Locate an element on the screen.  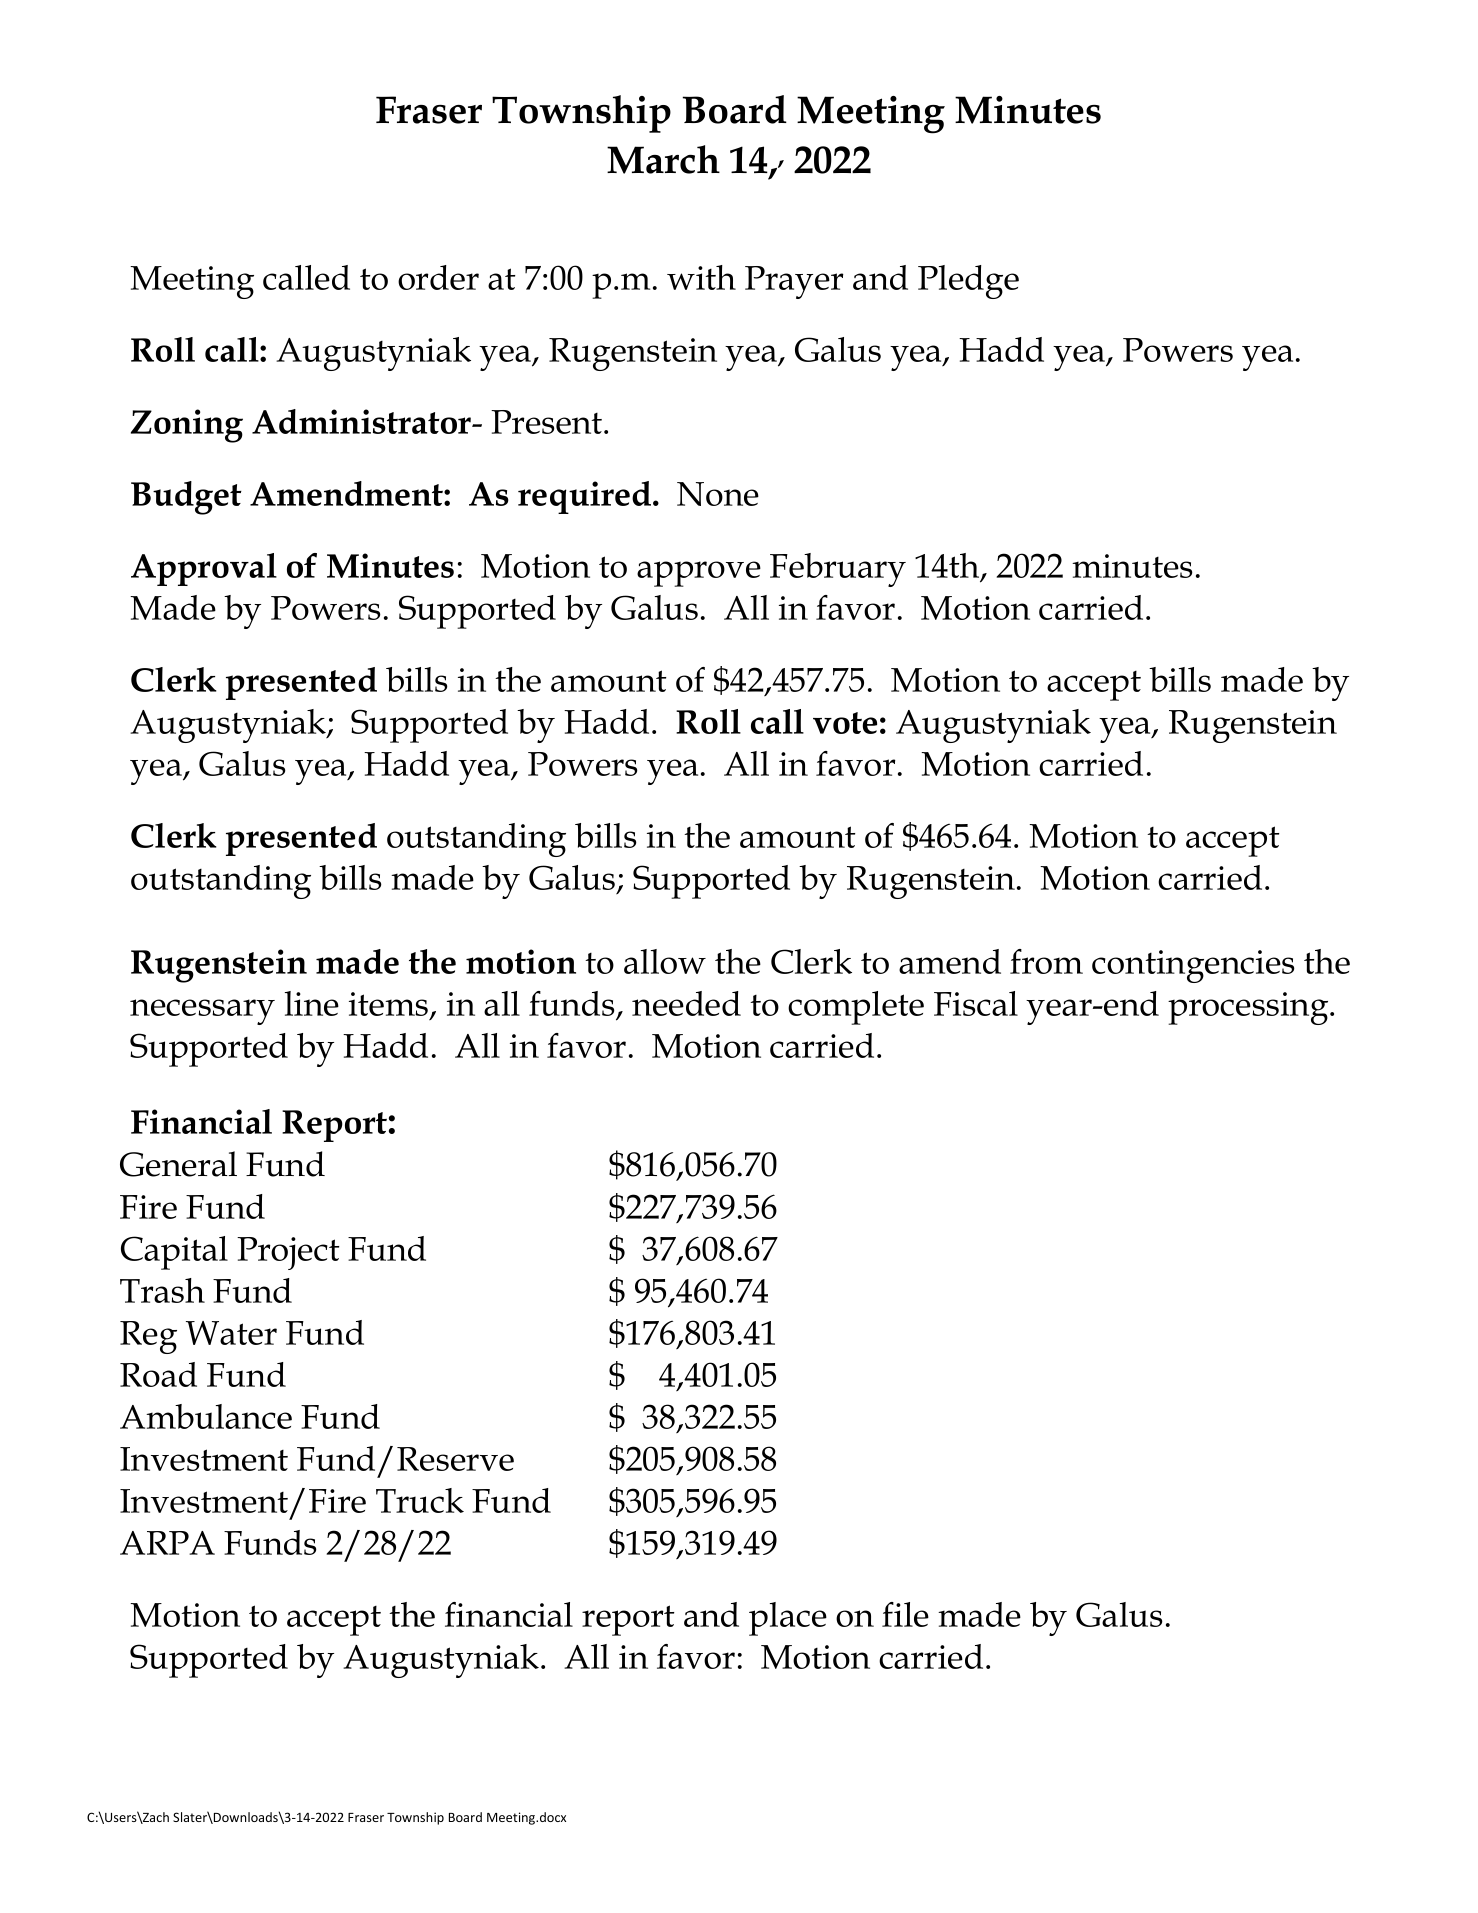
order is located at coordinates (438, 277).
